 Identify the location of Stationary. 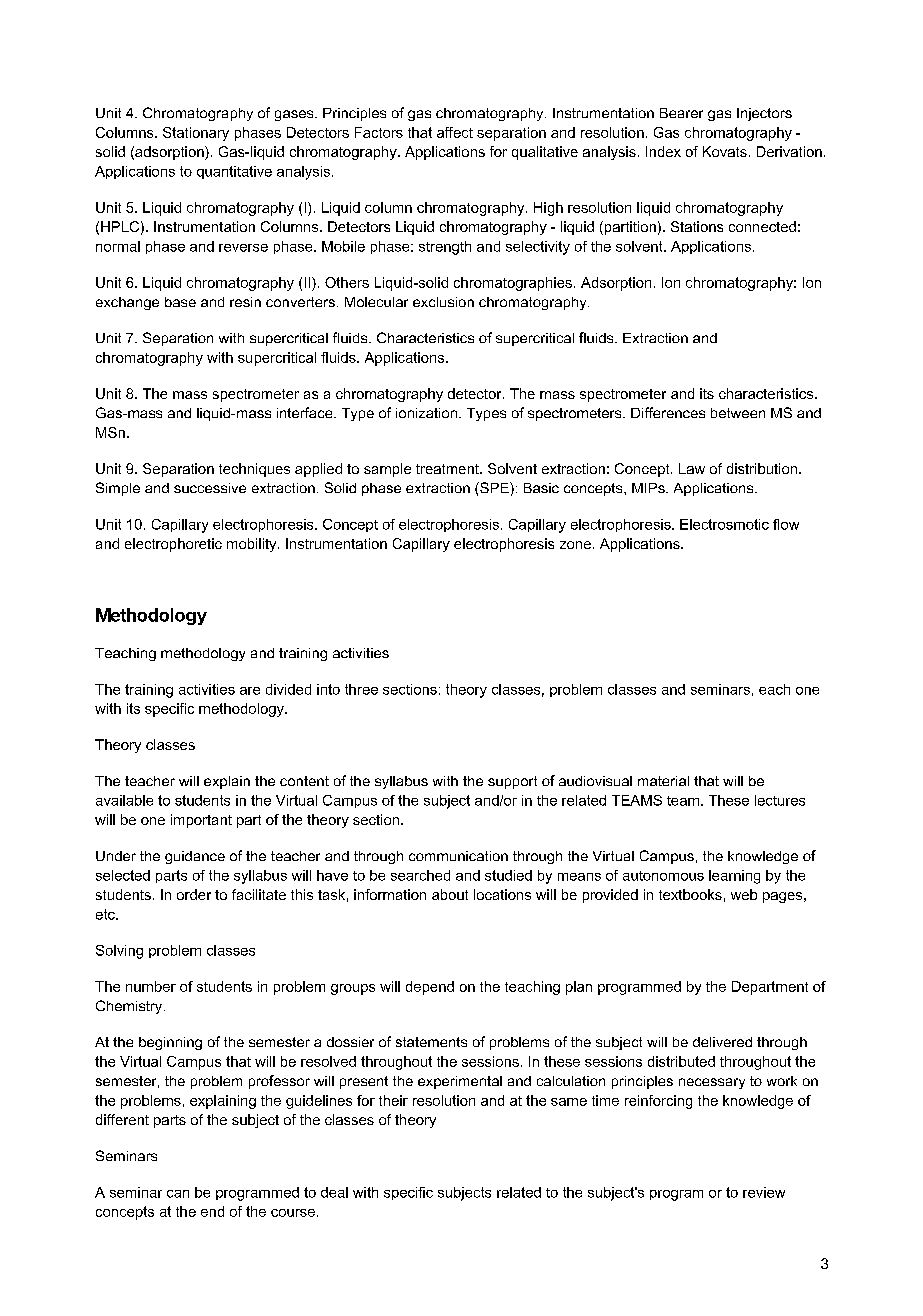
(196, 134).
